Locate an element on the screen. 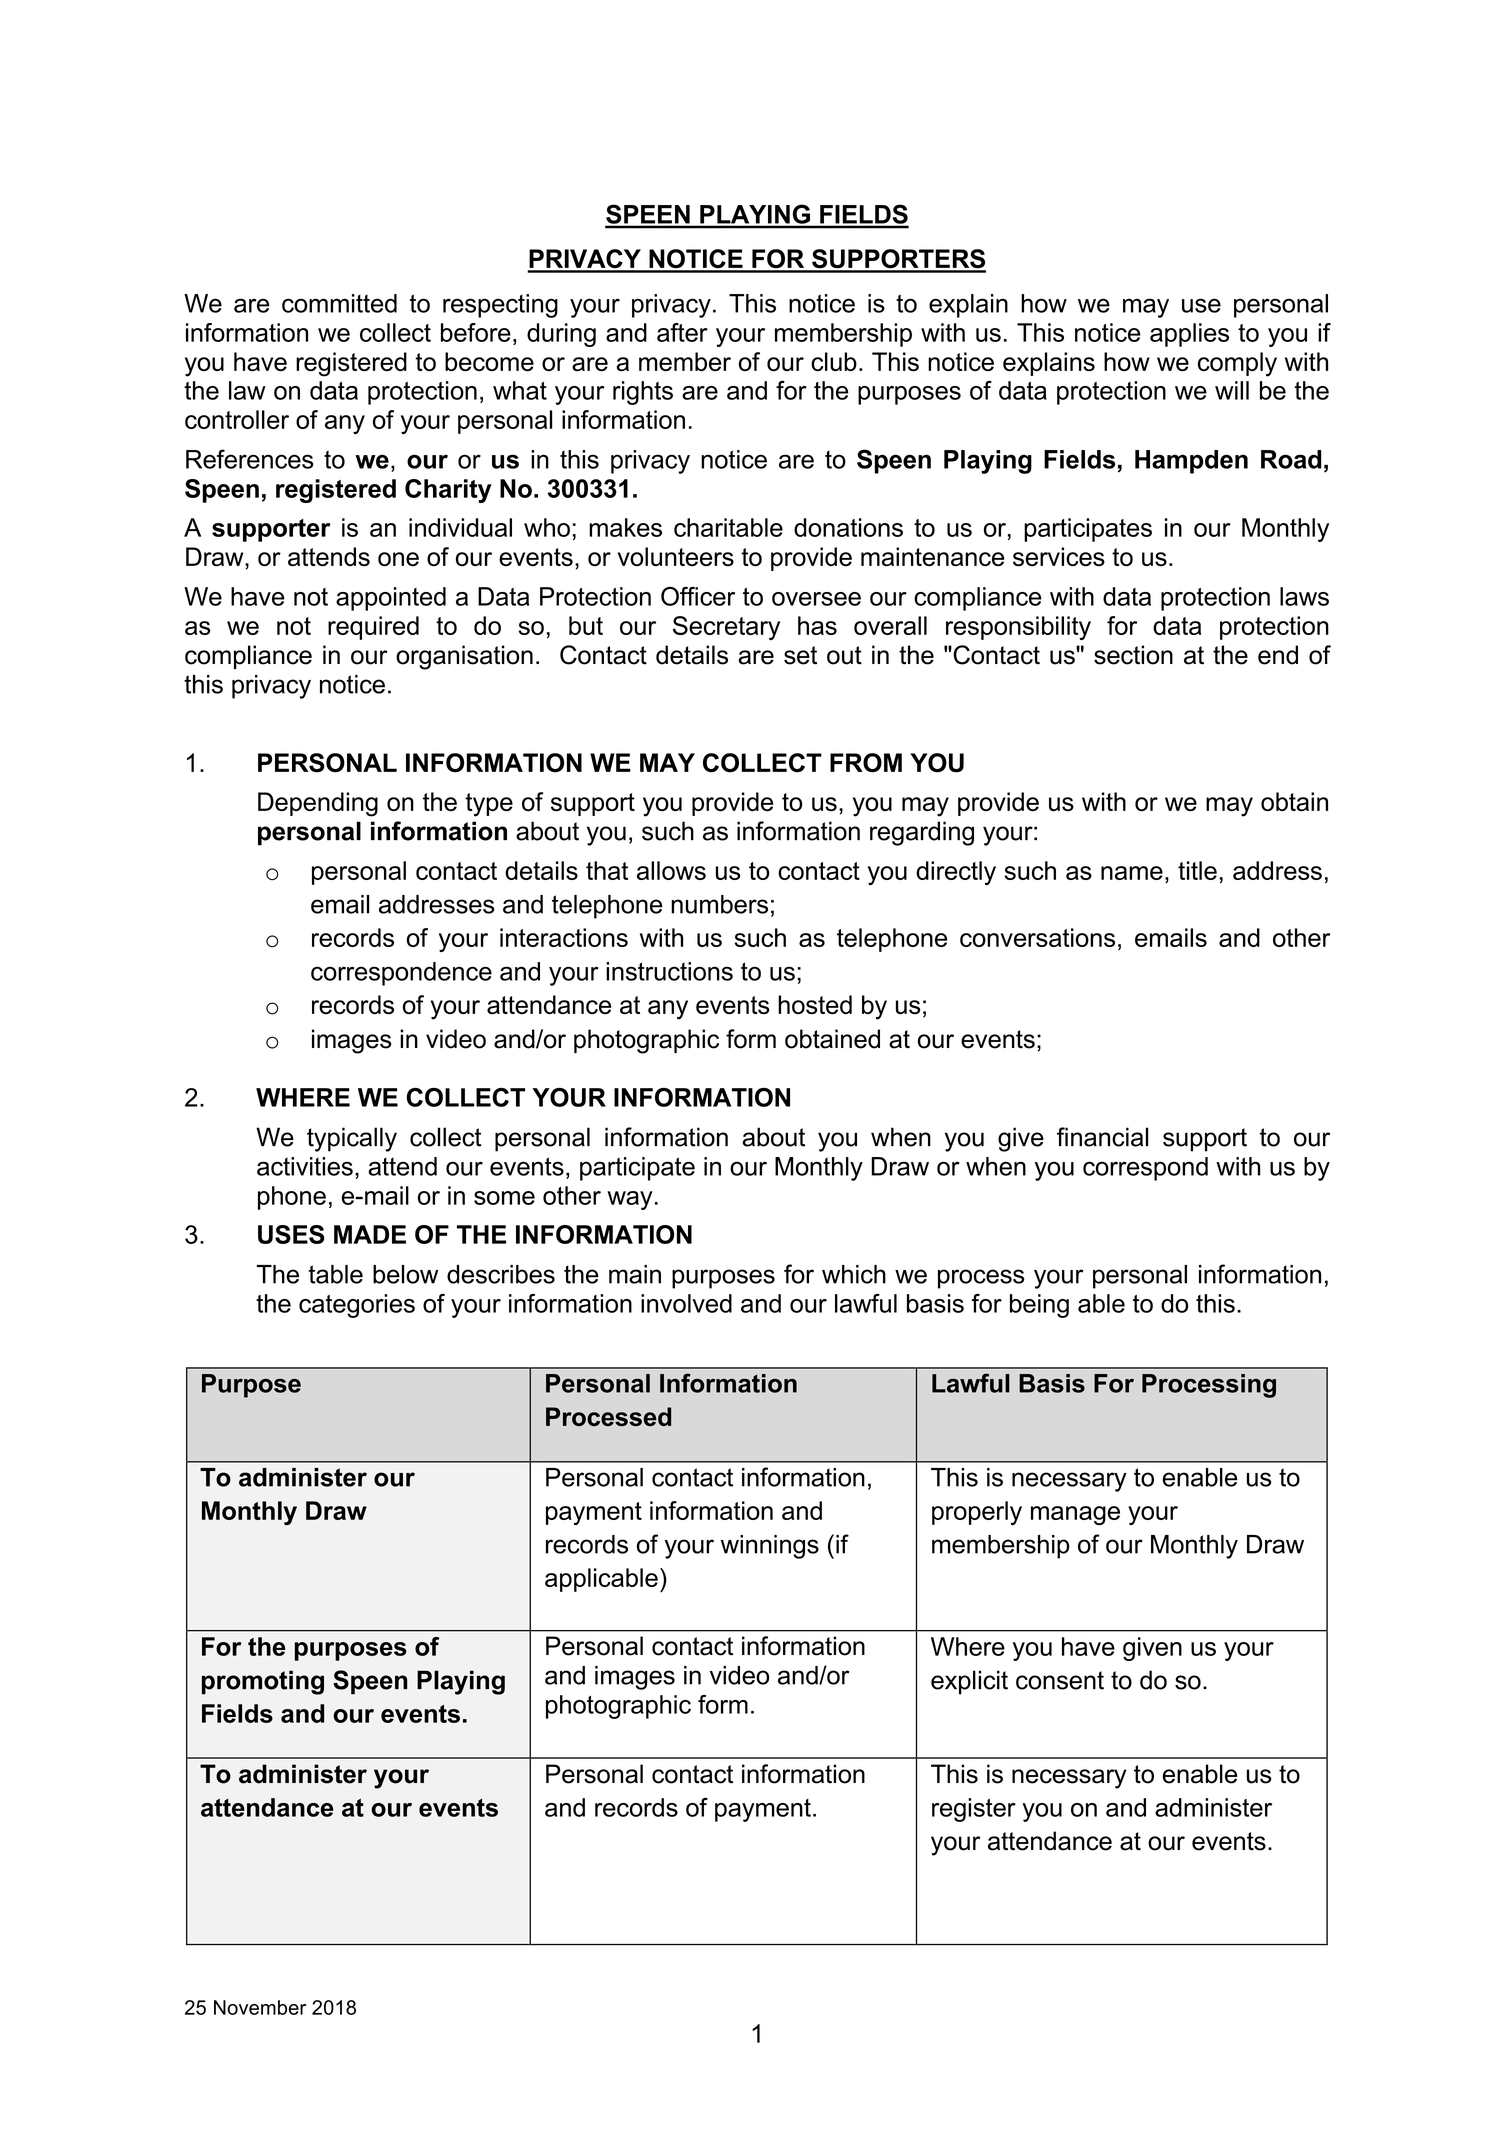  consent is located at coordinates (1060, 1680).
